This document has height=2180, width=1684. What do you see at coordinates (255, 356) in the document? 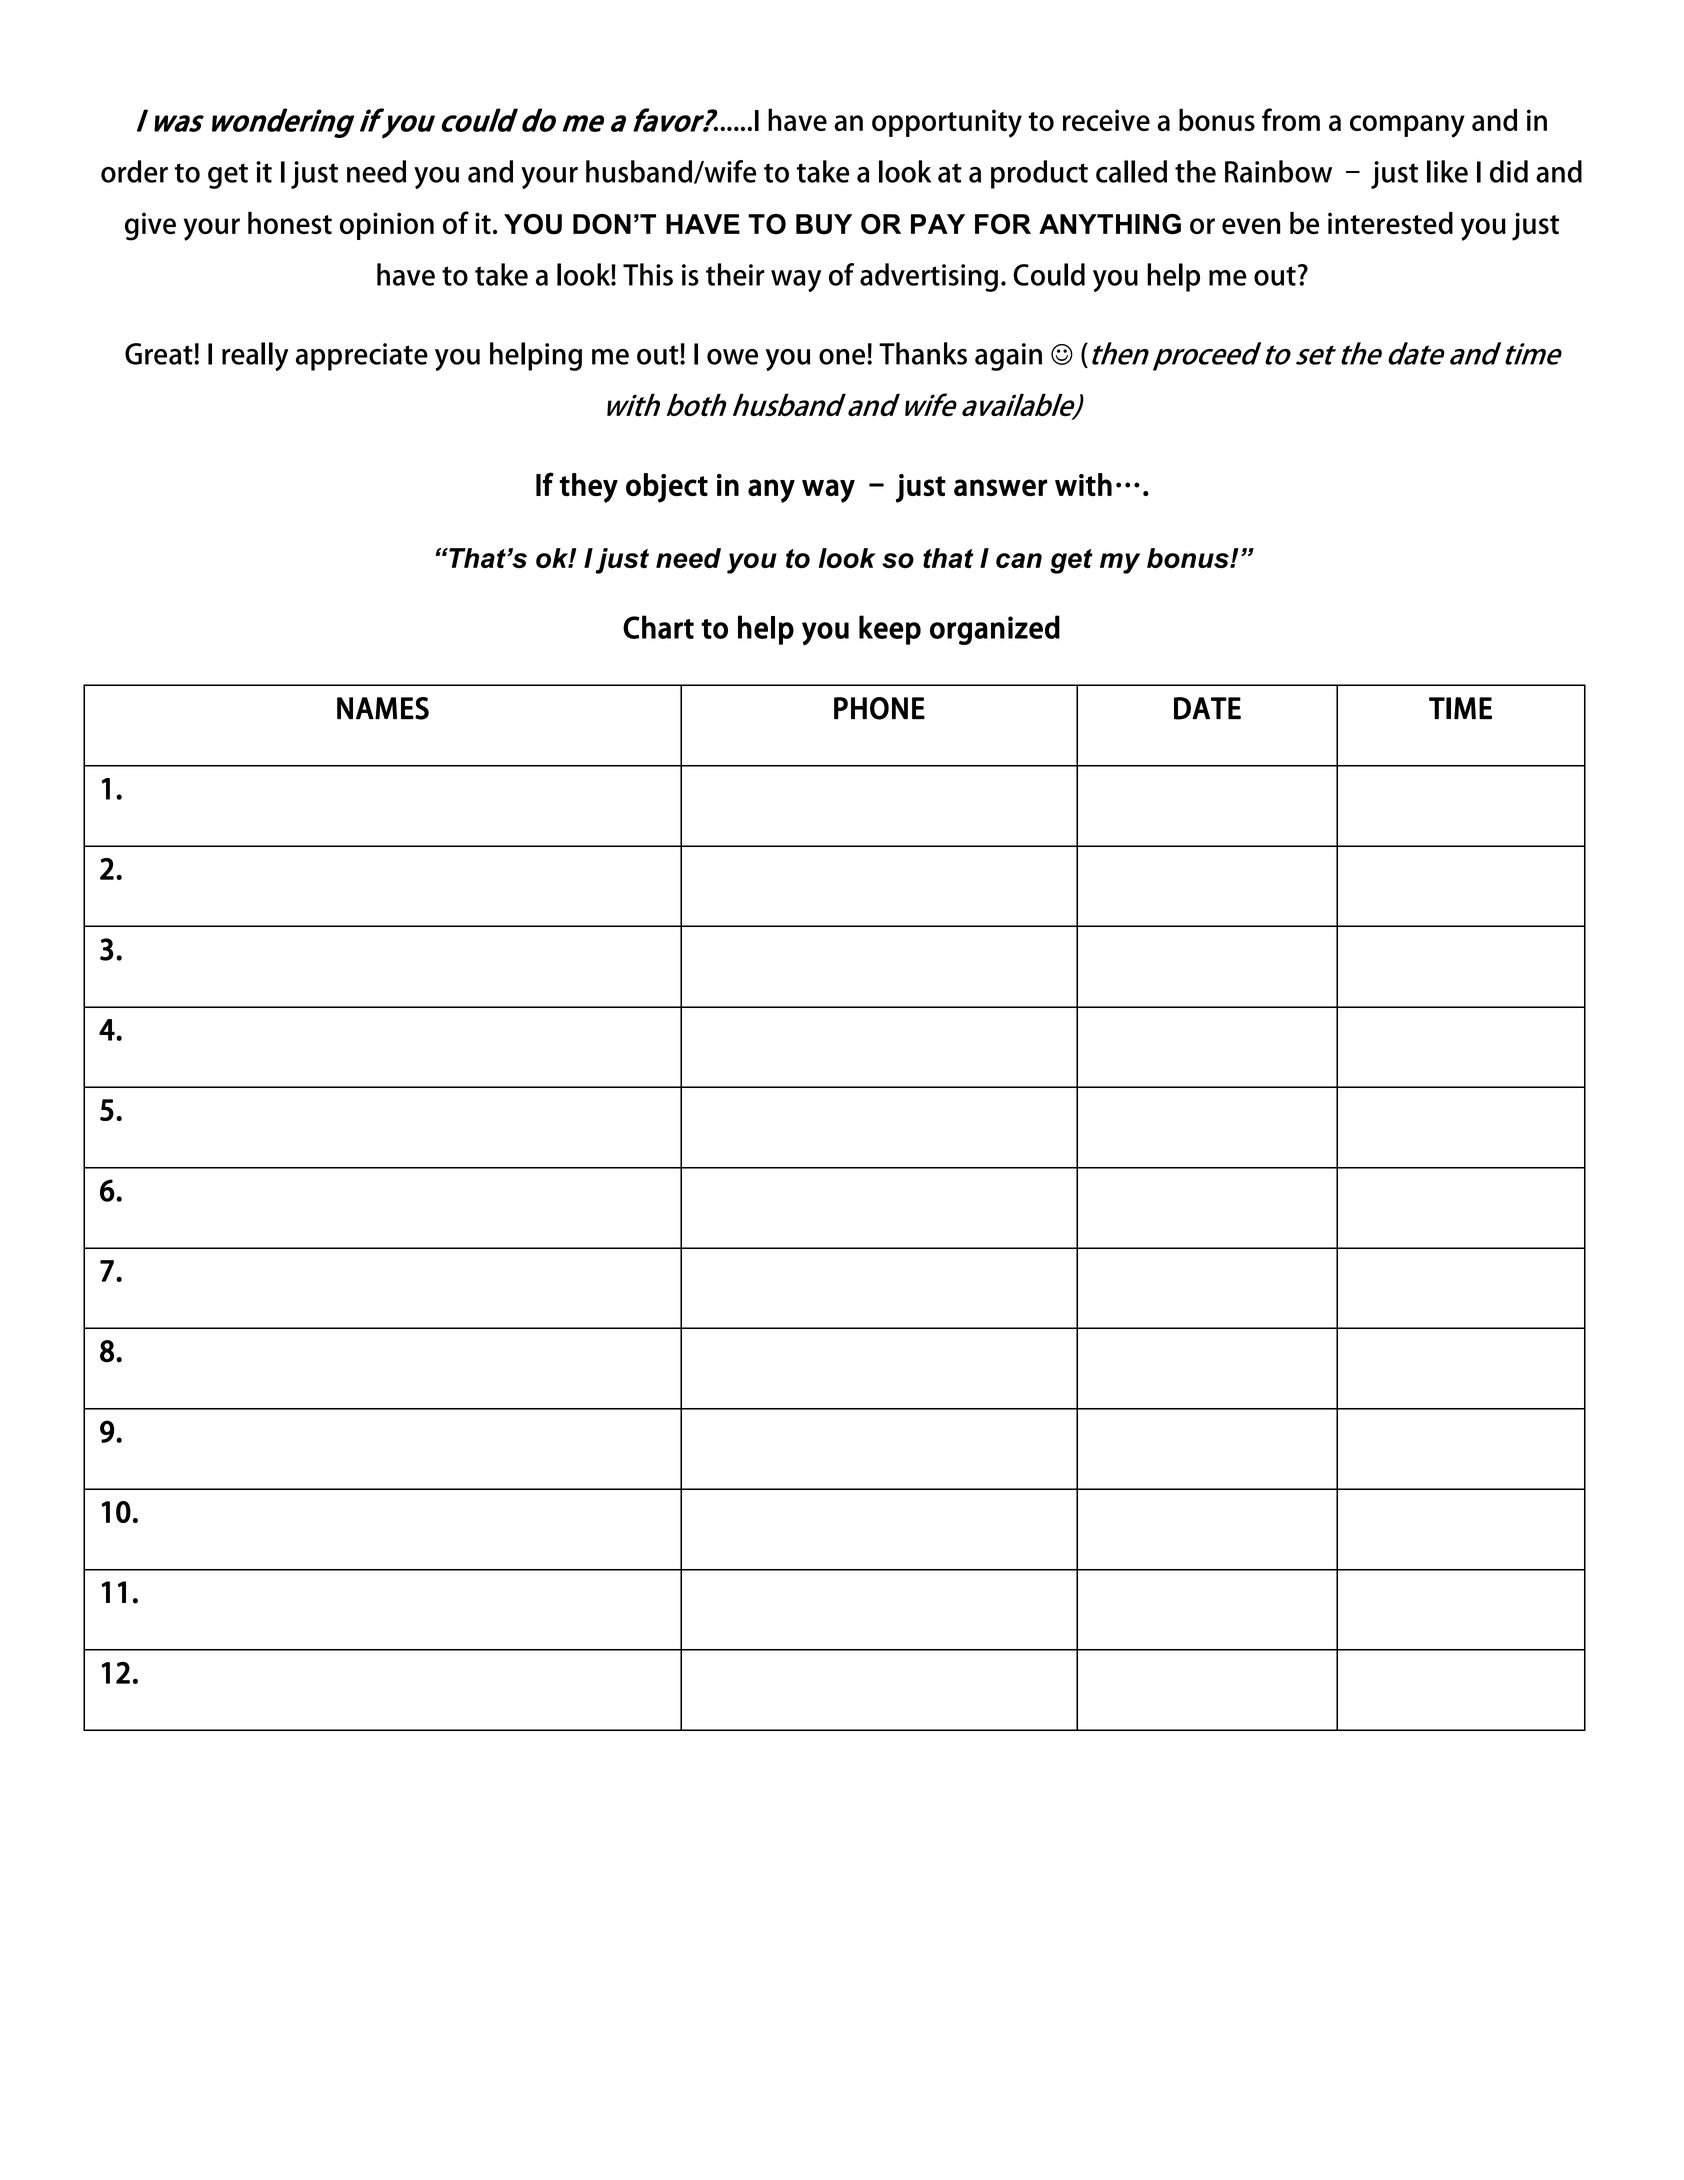
I see `really` at bounding box center [255, 356].
